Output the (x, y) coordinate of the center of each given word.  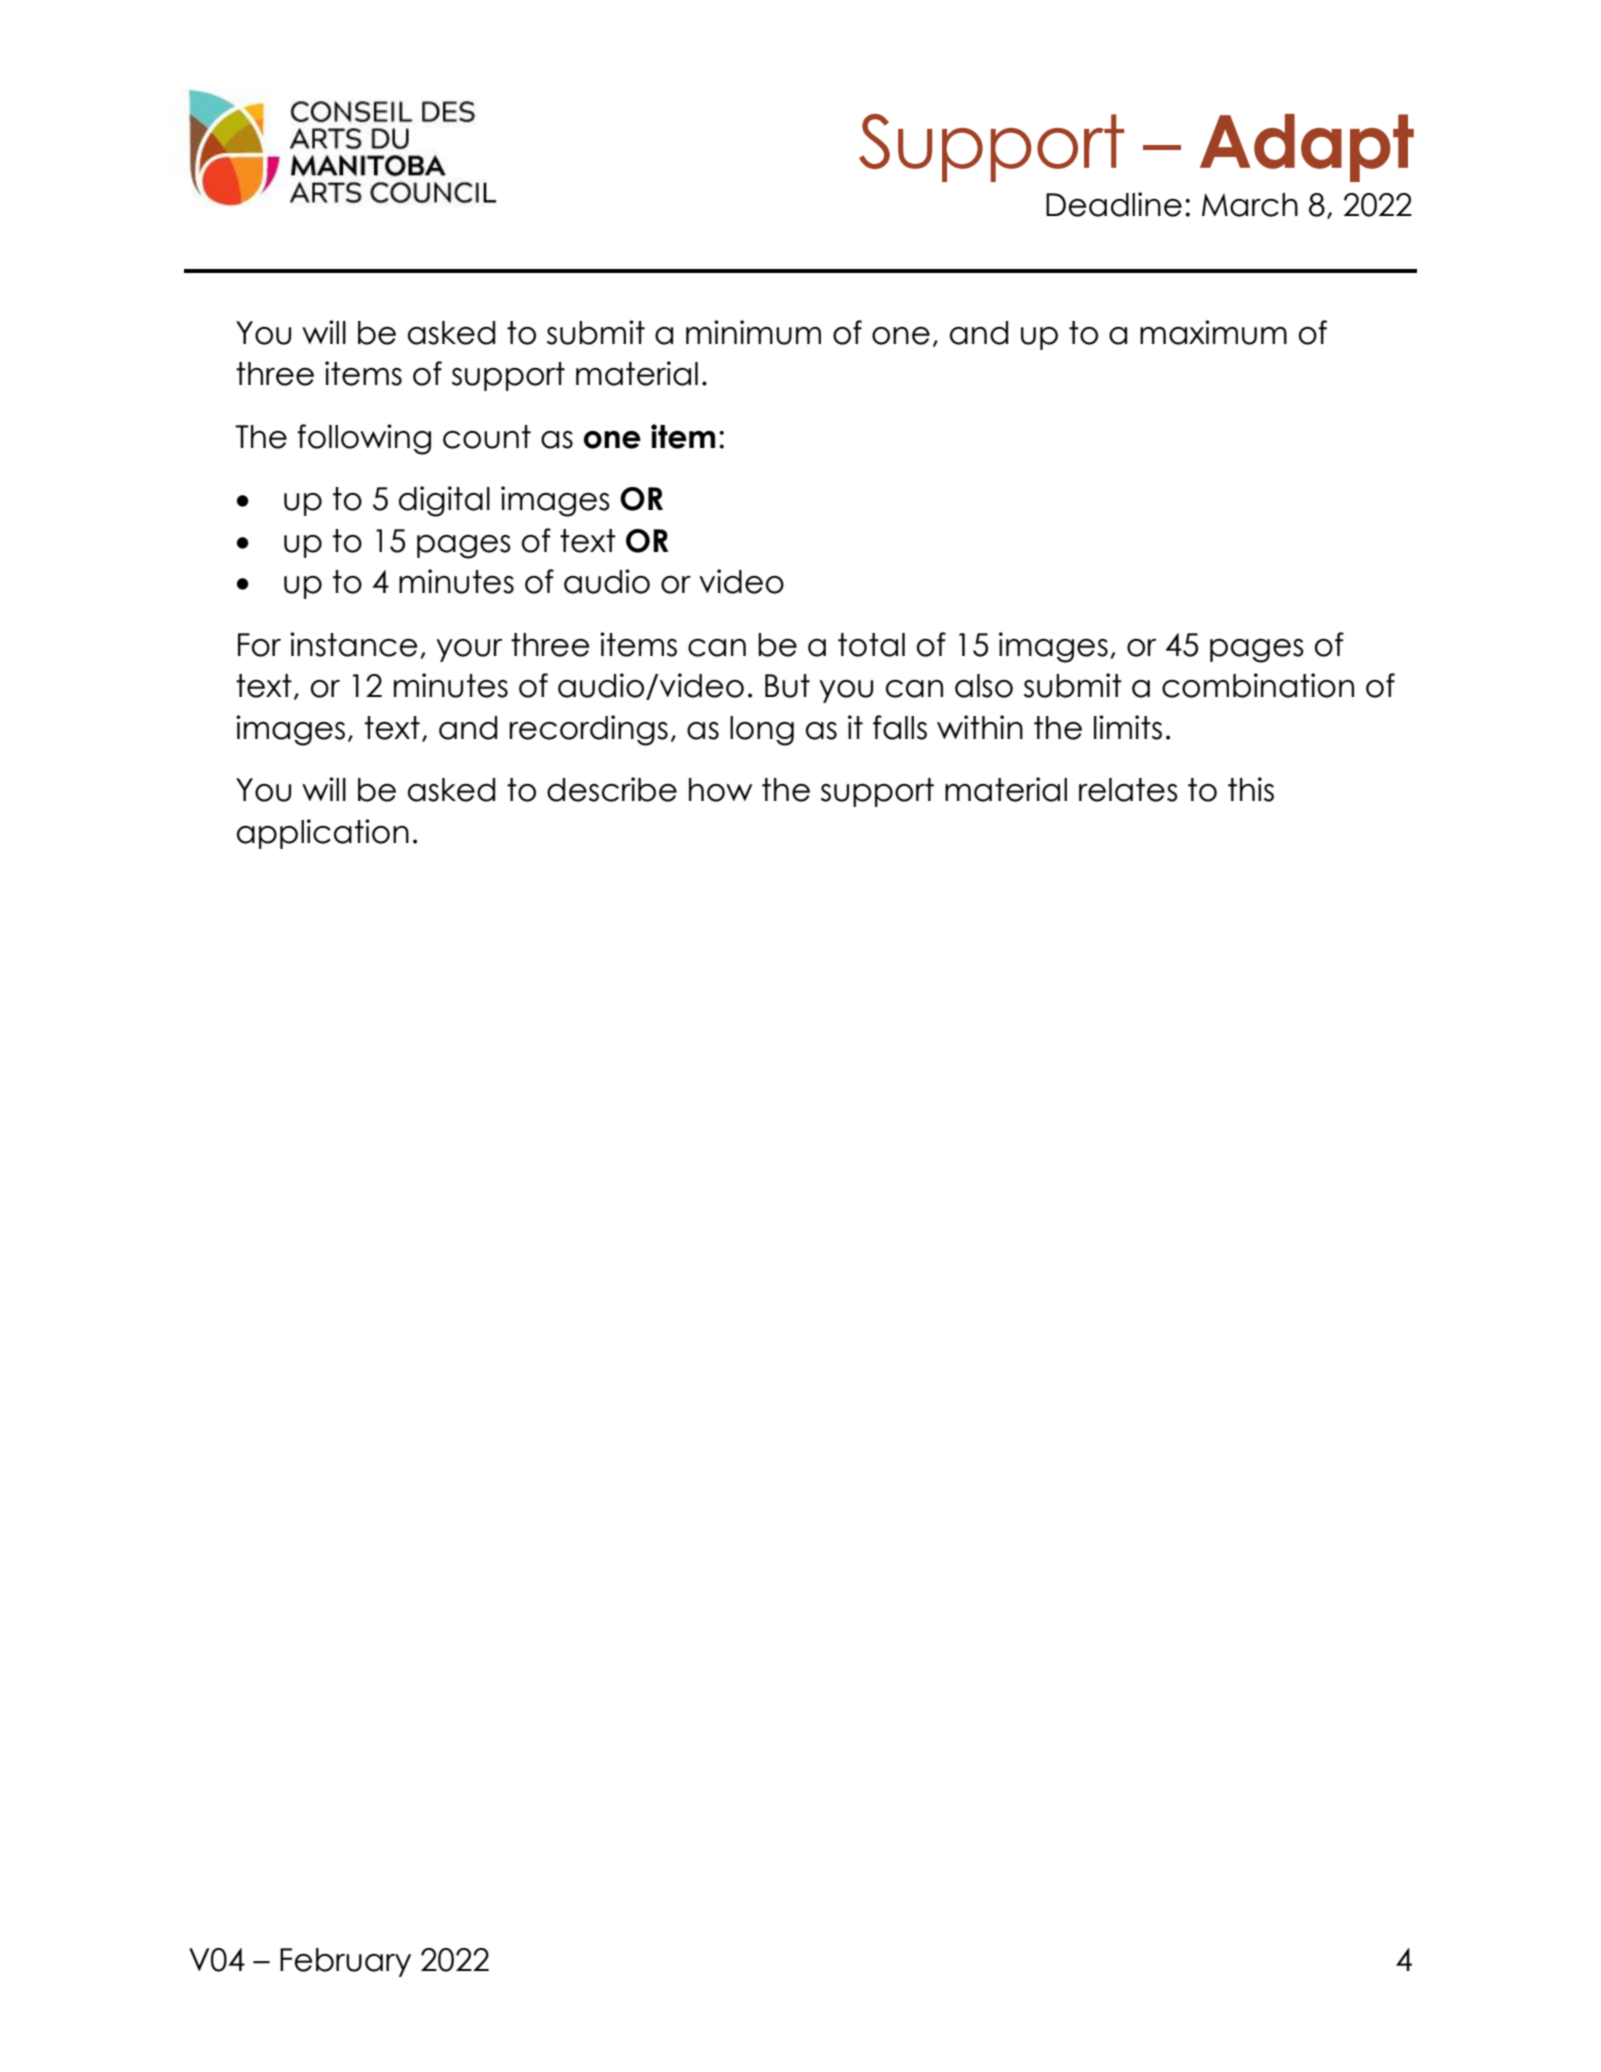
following (364, 439)
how (720, 790)
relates (1128, 790)
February (345, 1962)
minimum (753, 332)
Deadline (1114, 204)
